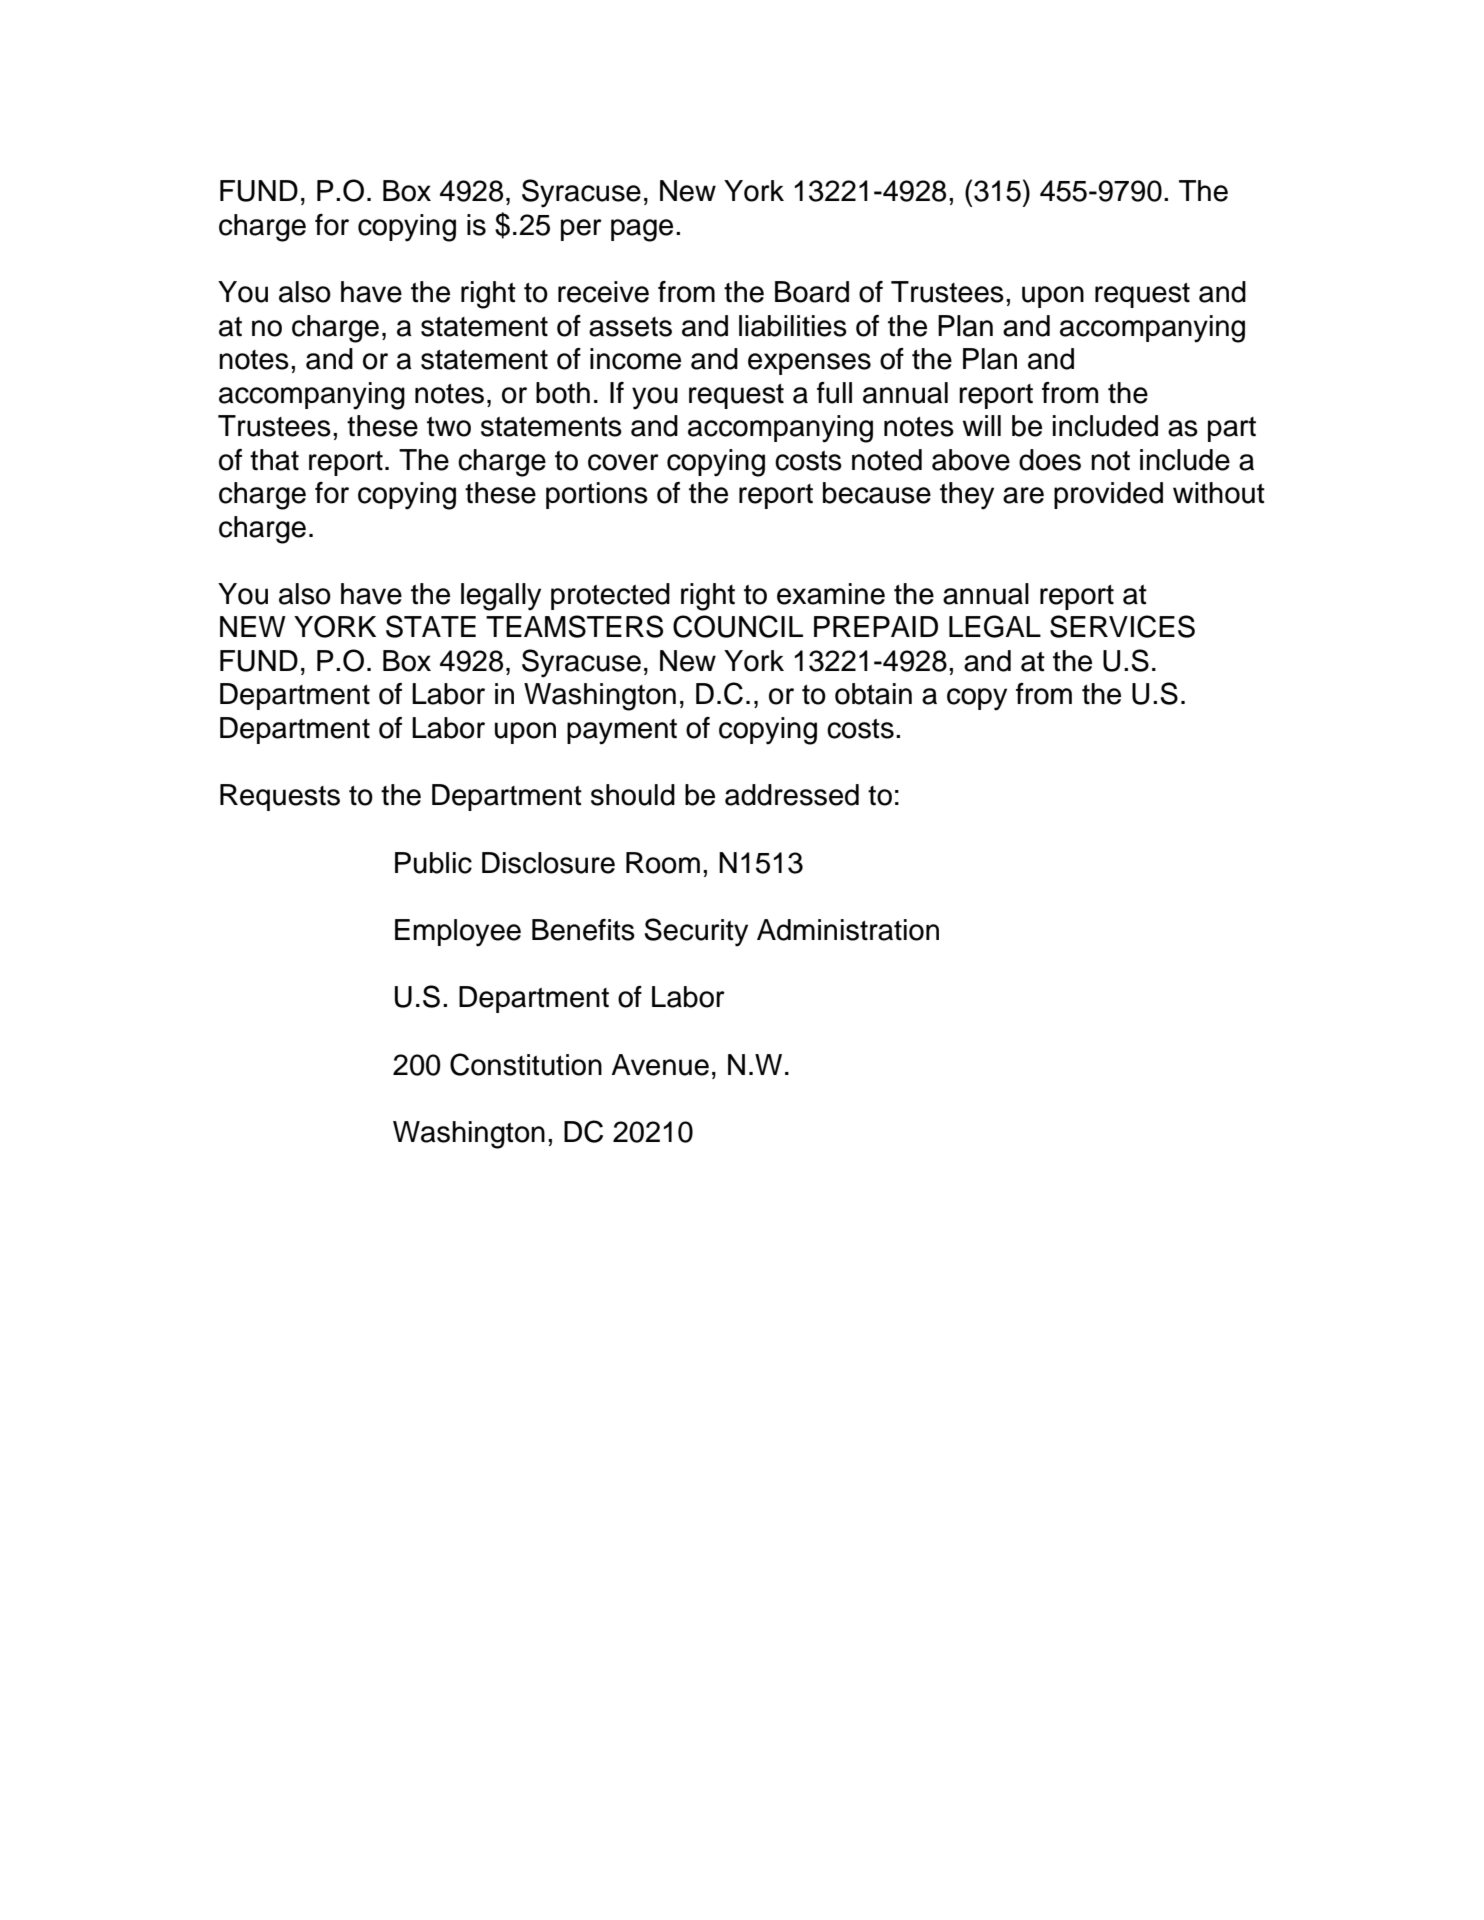 Image resolution: width=1484 pixels, height=1920 pixels. I want to click on Constitution, so click(526, 1064).
